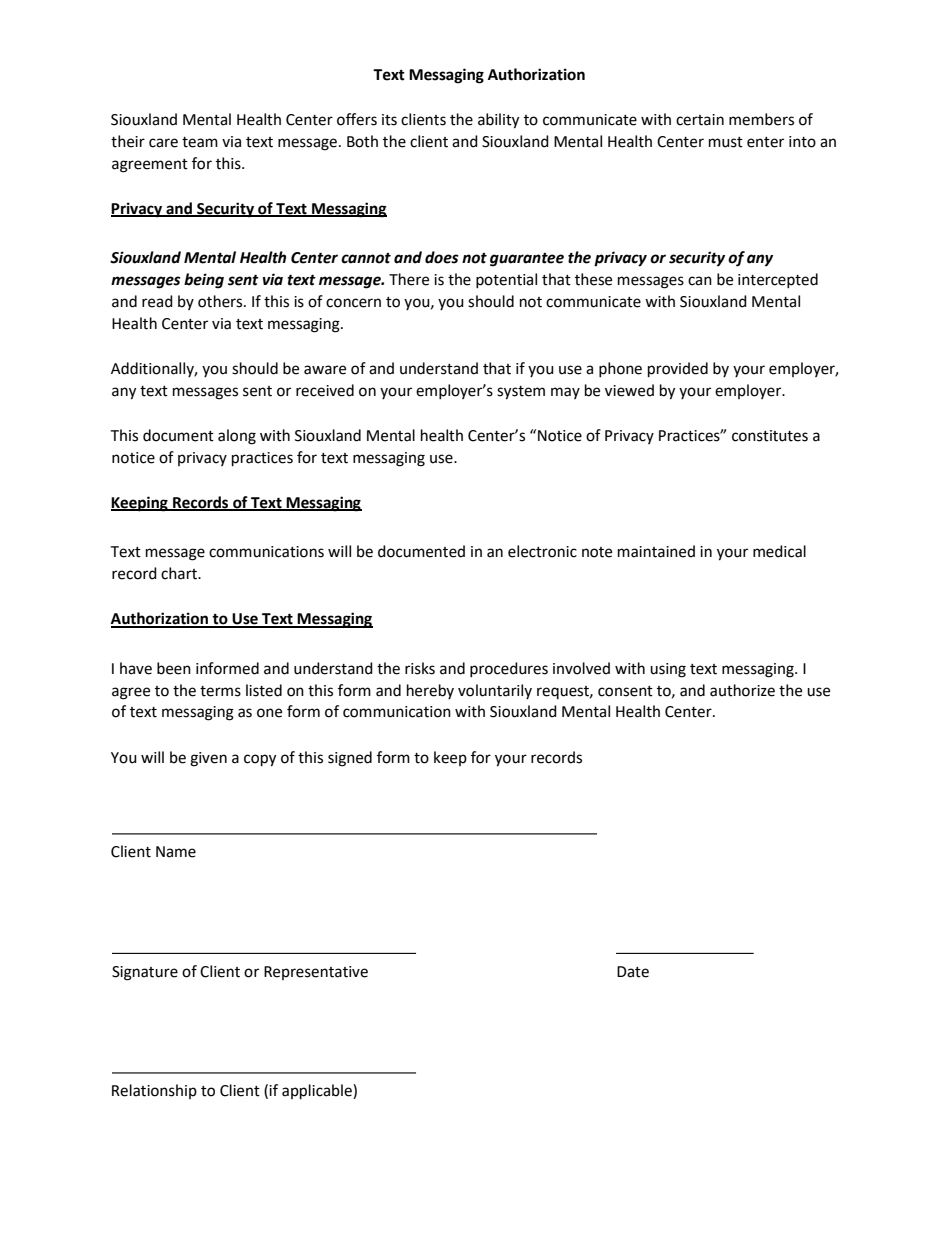 The width and height of the screenshot is (952, 1233). Describe the element at coordinates (154, 1091) in the screenshot. I see `Relationship` at that location.
